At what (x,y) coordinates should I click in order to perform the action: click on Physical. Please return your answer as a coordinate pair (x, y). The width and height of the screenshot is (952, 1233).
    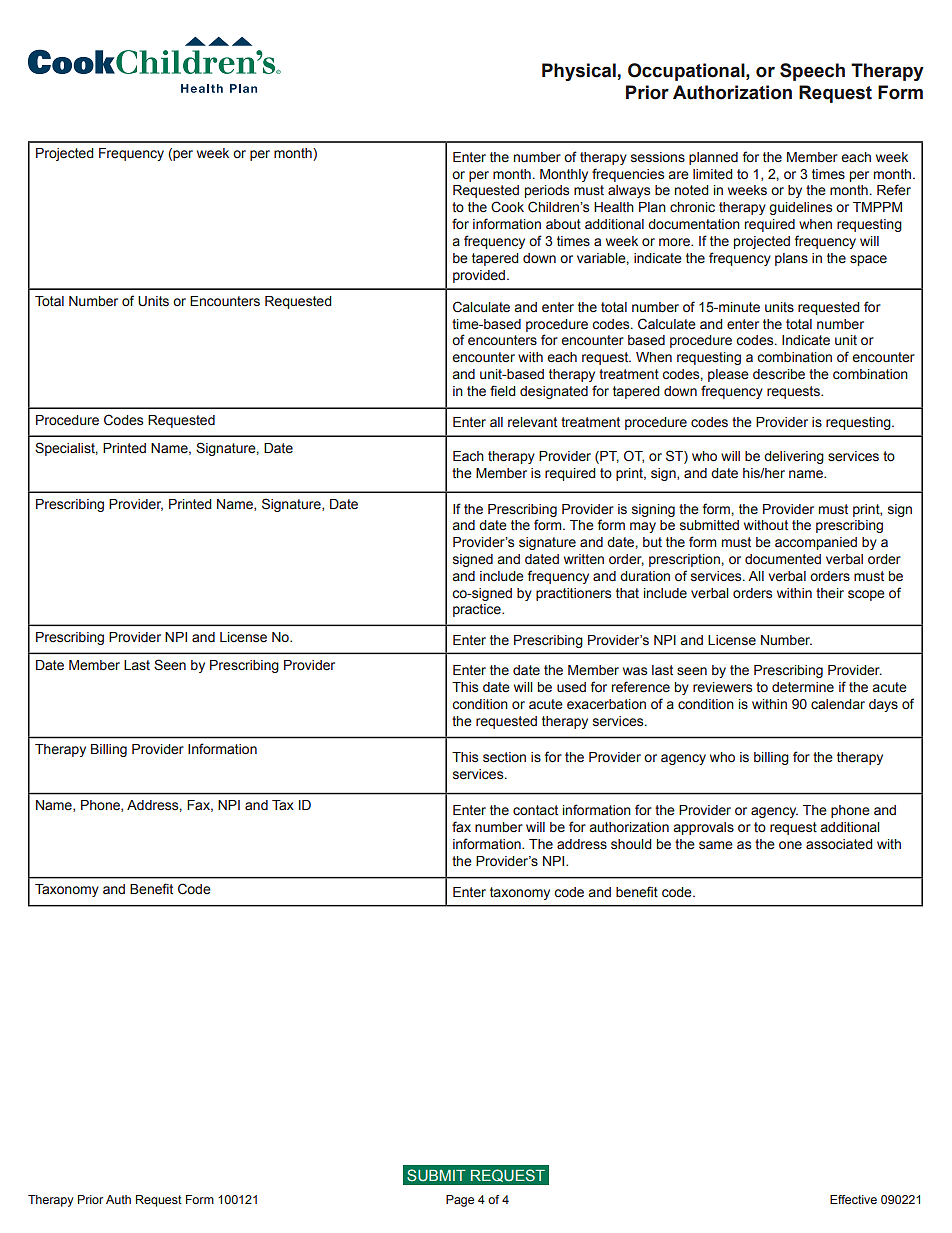
    Looking at the image, I should click on (579, 72).
